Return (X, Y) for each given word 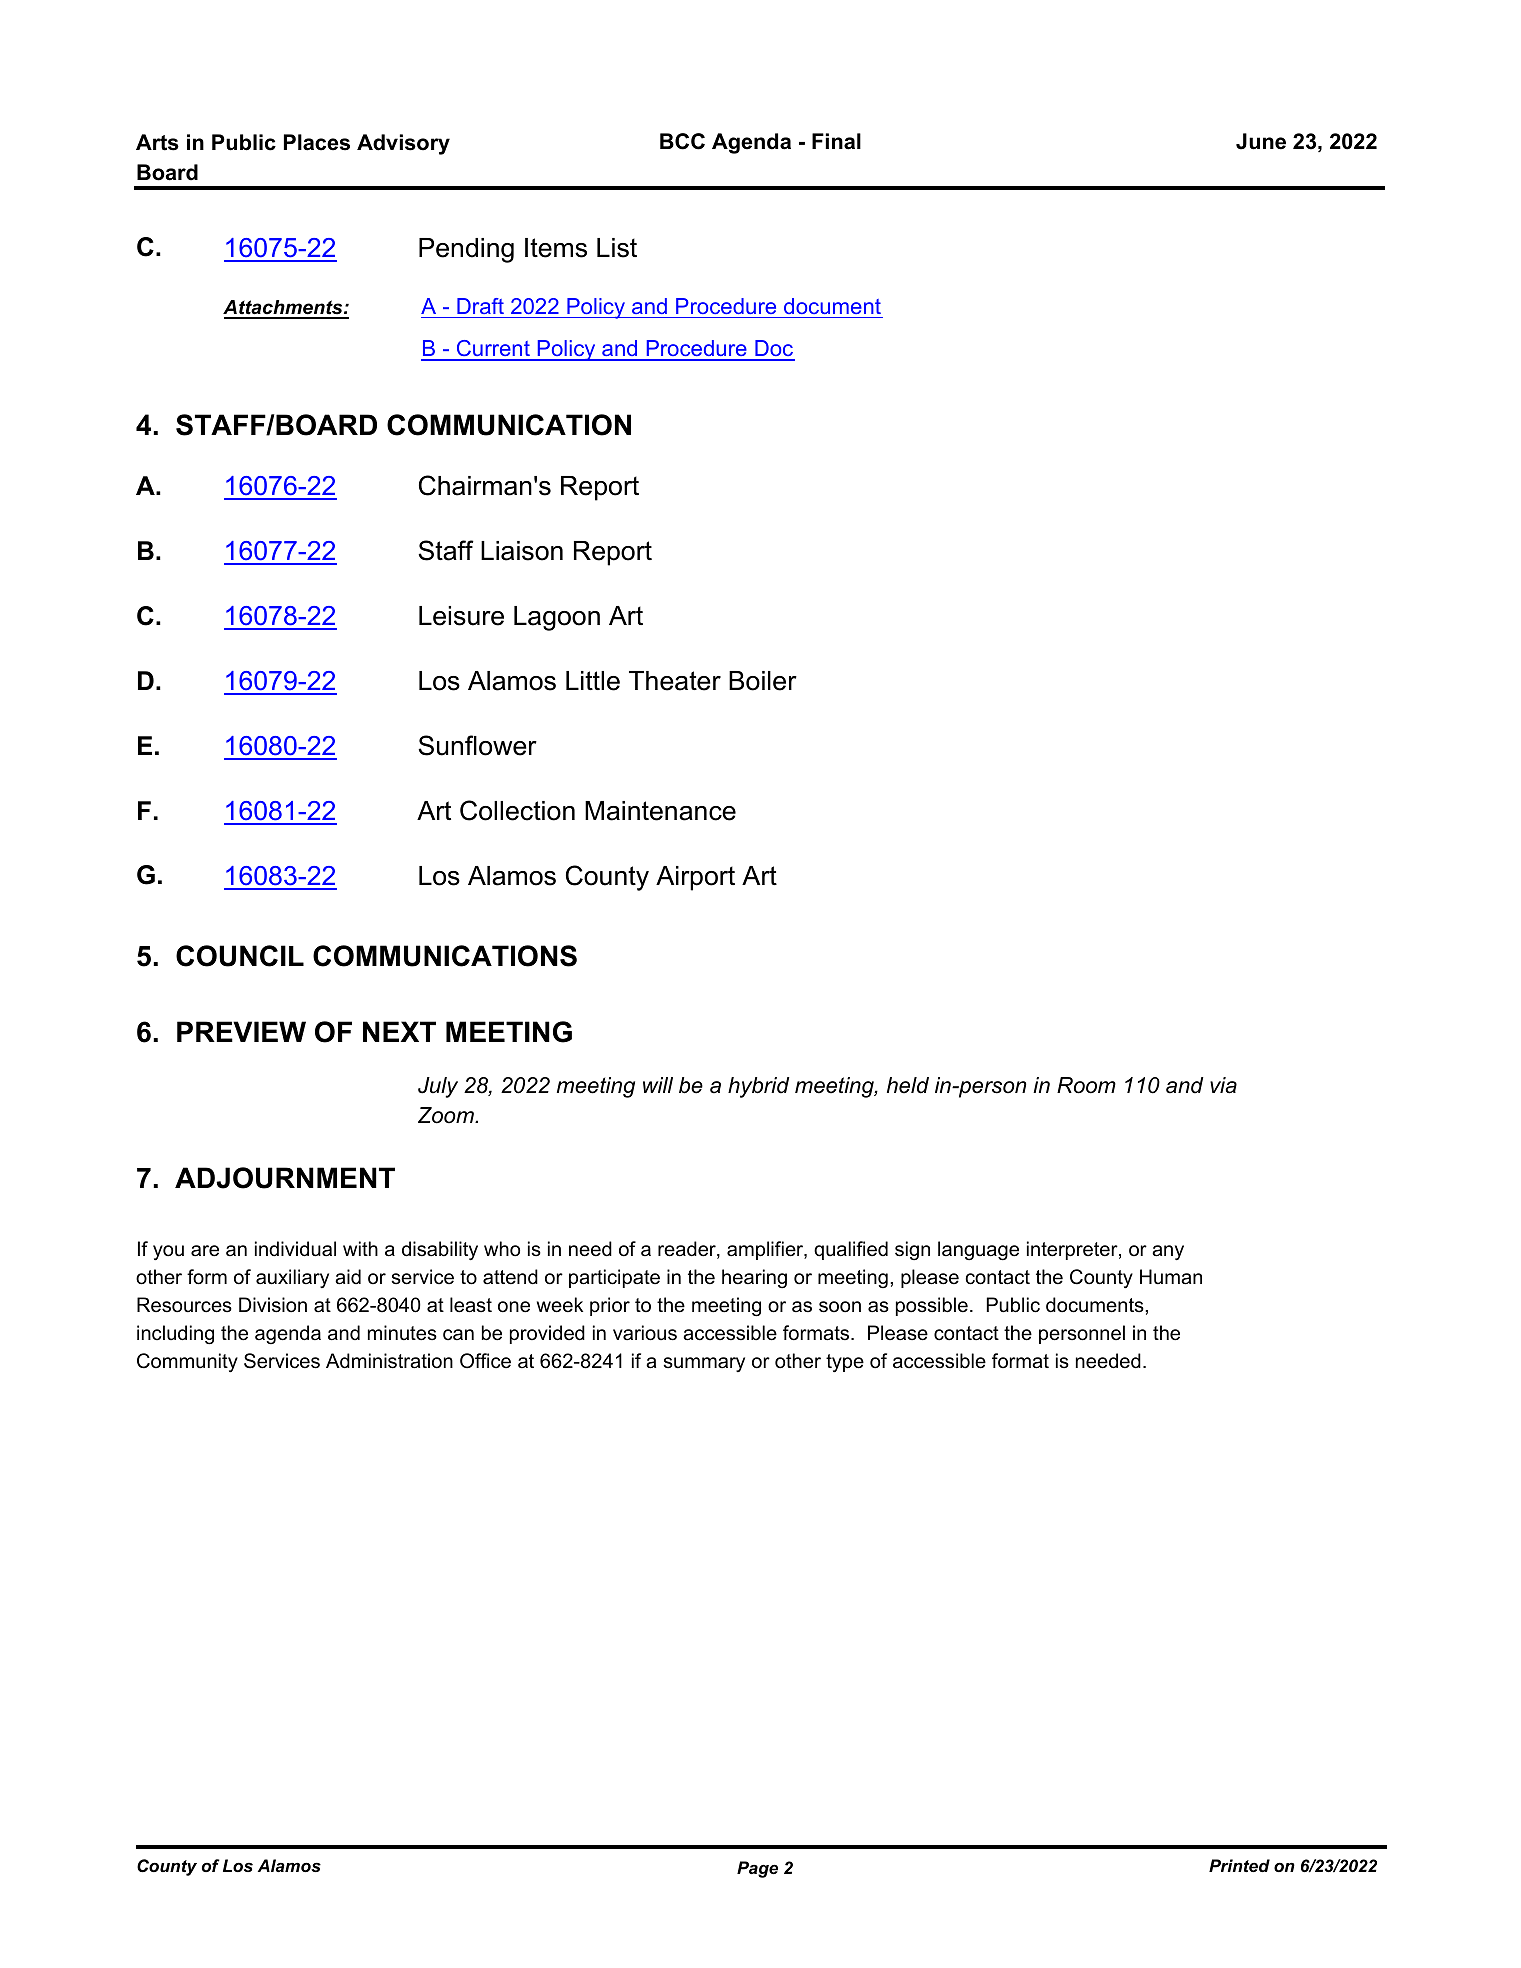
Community (187, 1362)
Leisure (461, 616)
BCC (682, 141)
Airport (695, 878)
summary (704, 1364)
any (1168, 1252)
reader (688, 1250)
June (1261, 141)
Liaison (522, 551)
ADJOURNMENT (285, 1178)
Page (757, 1869)
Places (317, 142)
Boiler (763, 681)
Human (1171, 1277)
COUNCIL (240, 956)
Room (1086, 1085)
